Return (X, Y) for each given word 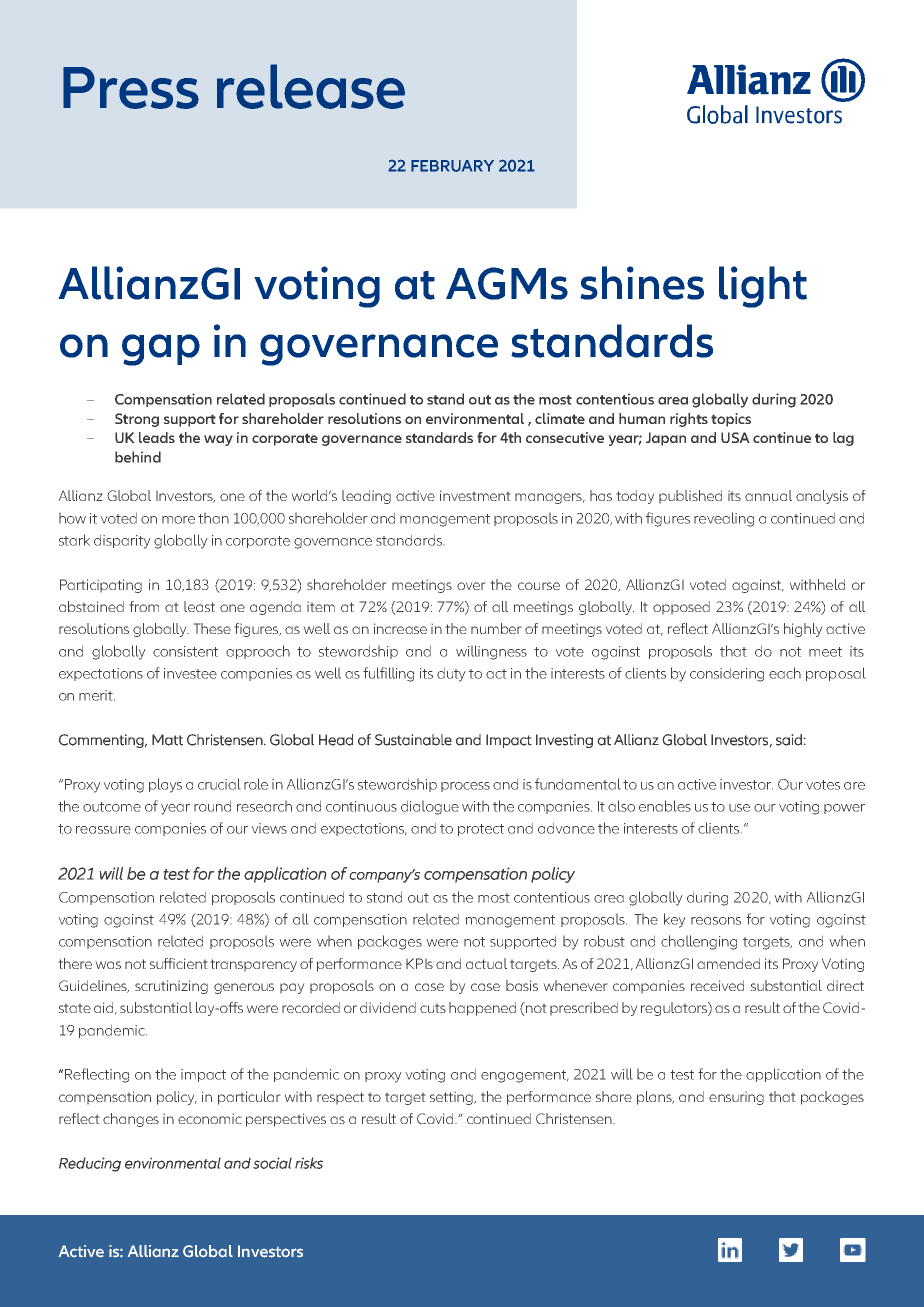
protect (481, 830)
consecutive (565, 437)
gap (161, 350)
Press (131, 88)
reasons (716, 921)
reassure (103, 830)
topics (731, 420)
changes (131, 1120)
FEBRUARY (452, 166)
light (763, 287)
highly (803, 630)
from (144, 606)
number (496, 628)
